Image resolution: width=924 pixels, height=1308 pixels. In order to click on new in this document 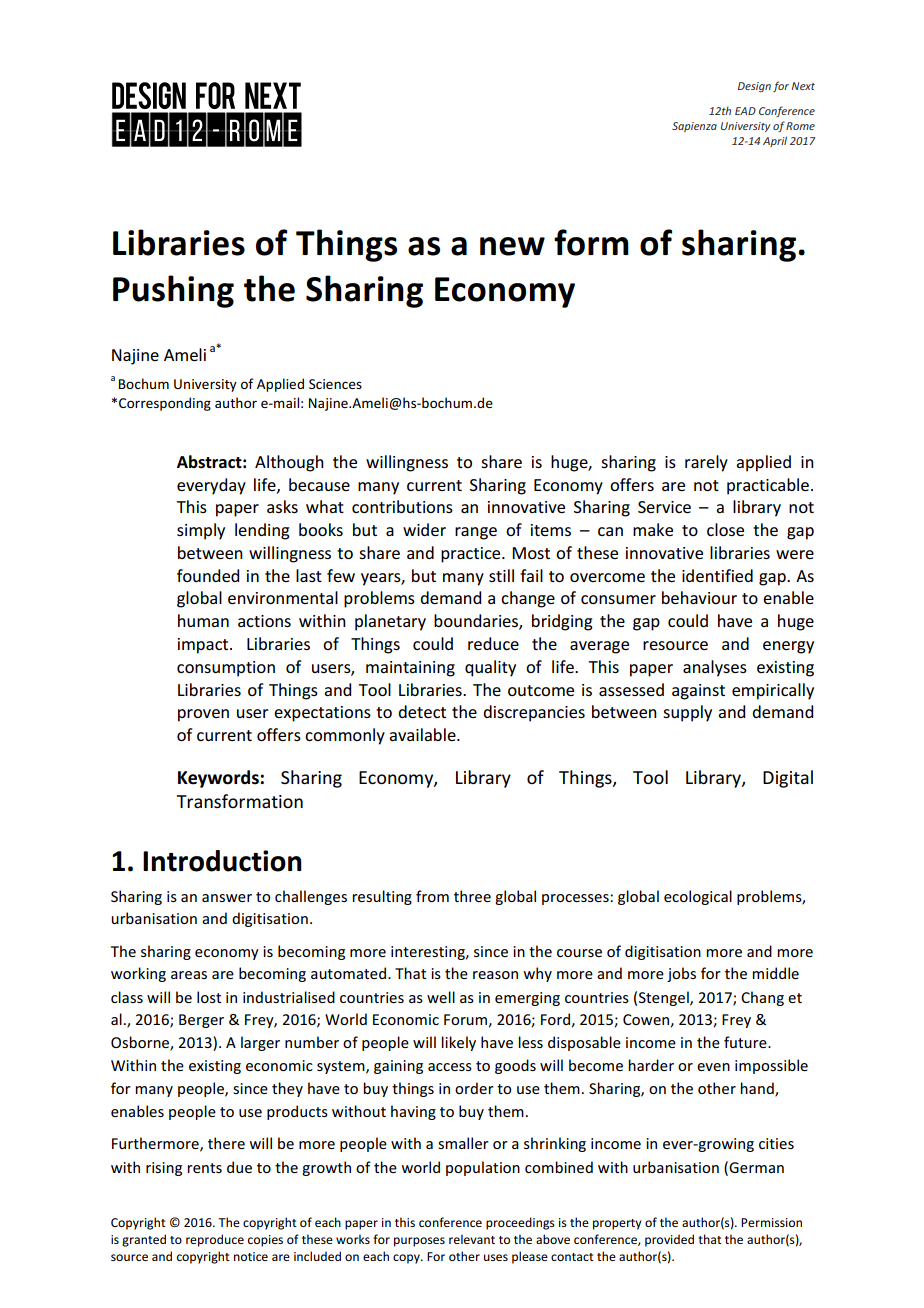, I will do `click(512, 246)`.
